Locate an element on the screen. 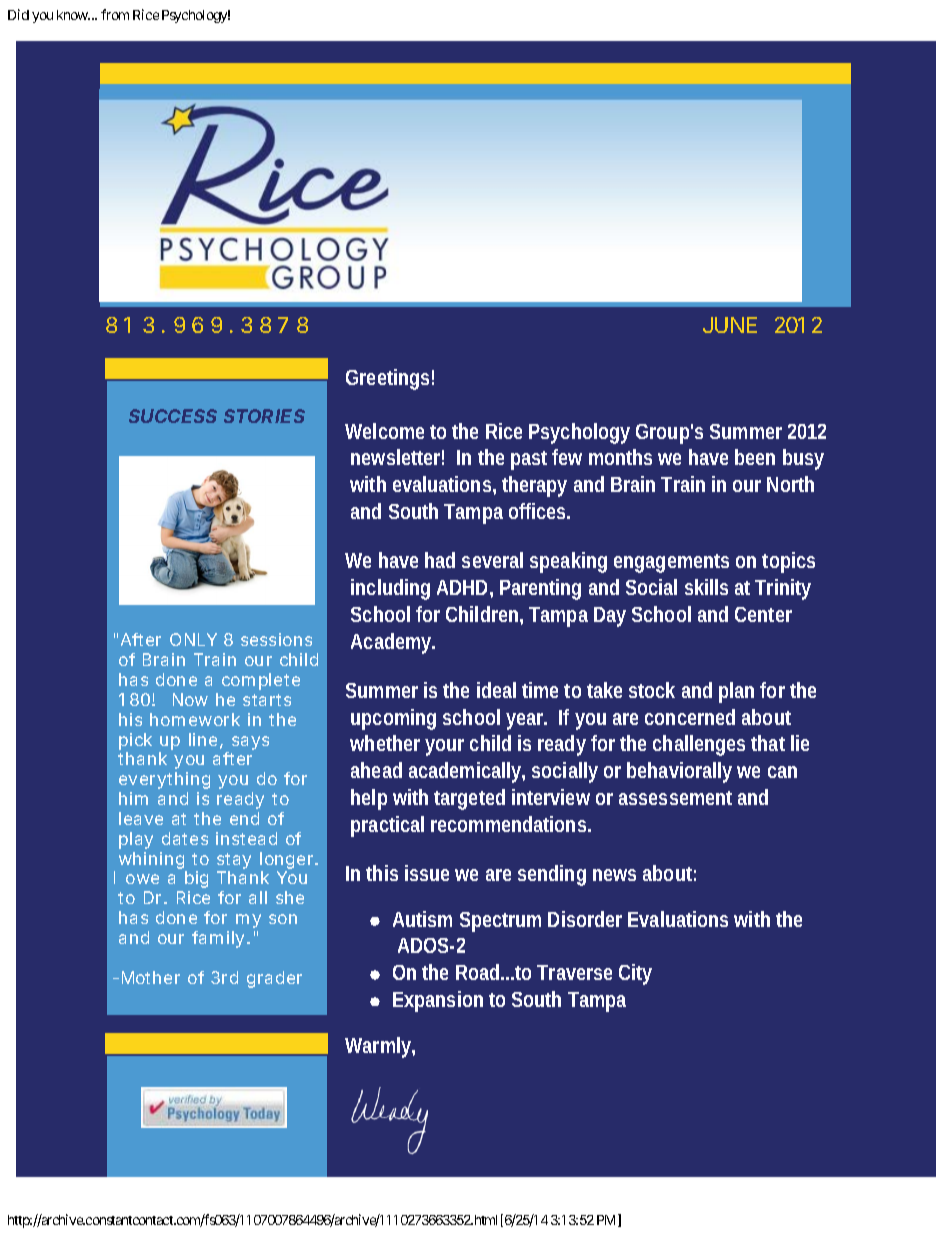 The image size is (952, 1233). Mother is located at coordinates (151, 977).
